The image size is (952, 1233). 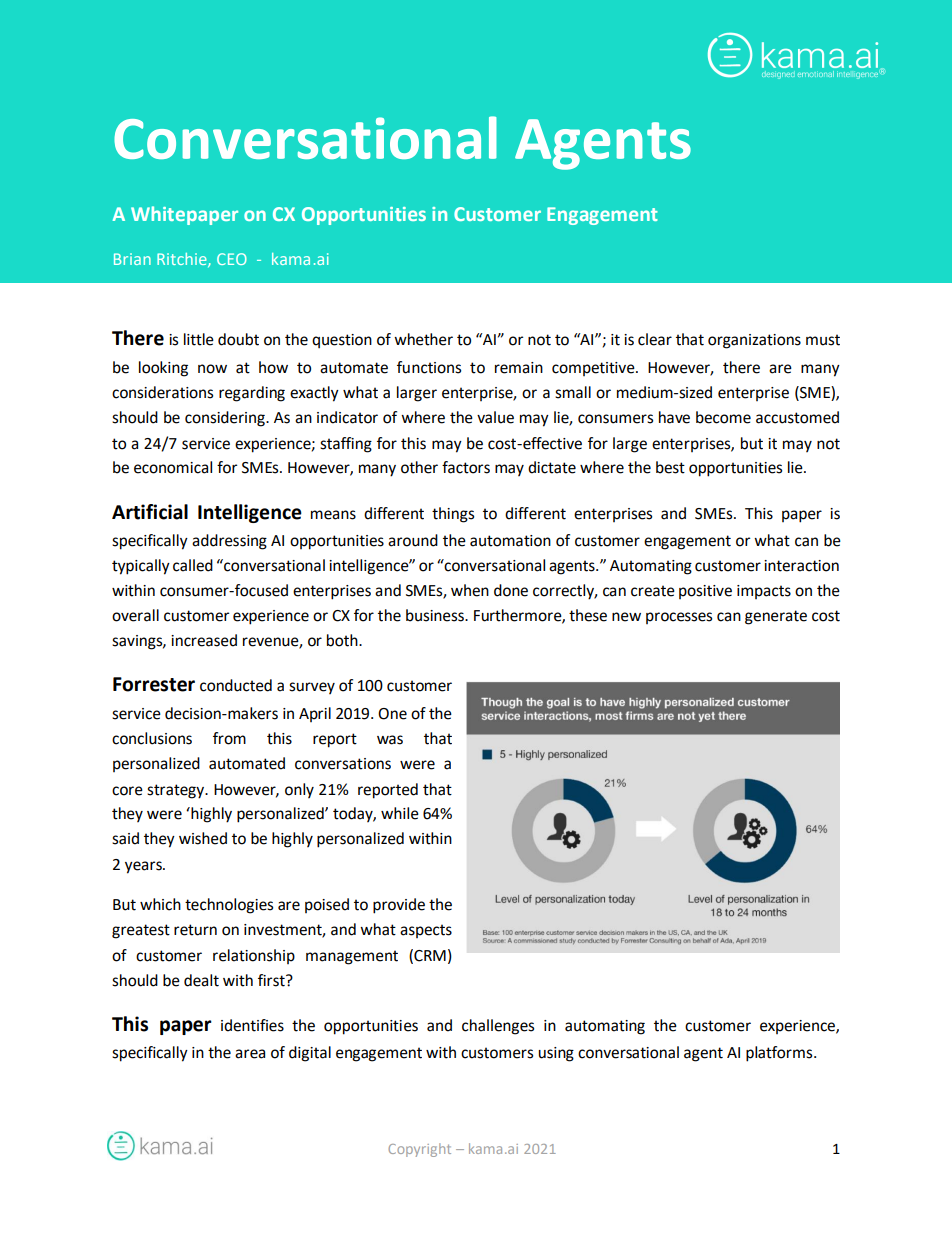 I want to click on CEO, so click(x=232, y=259).
